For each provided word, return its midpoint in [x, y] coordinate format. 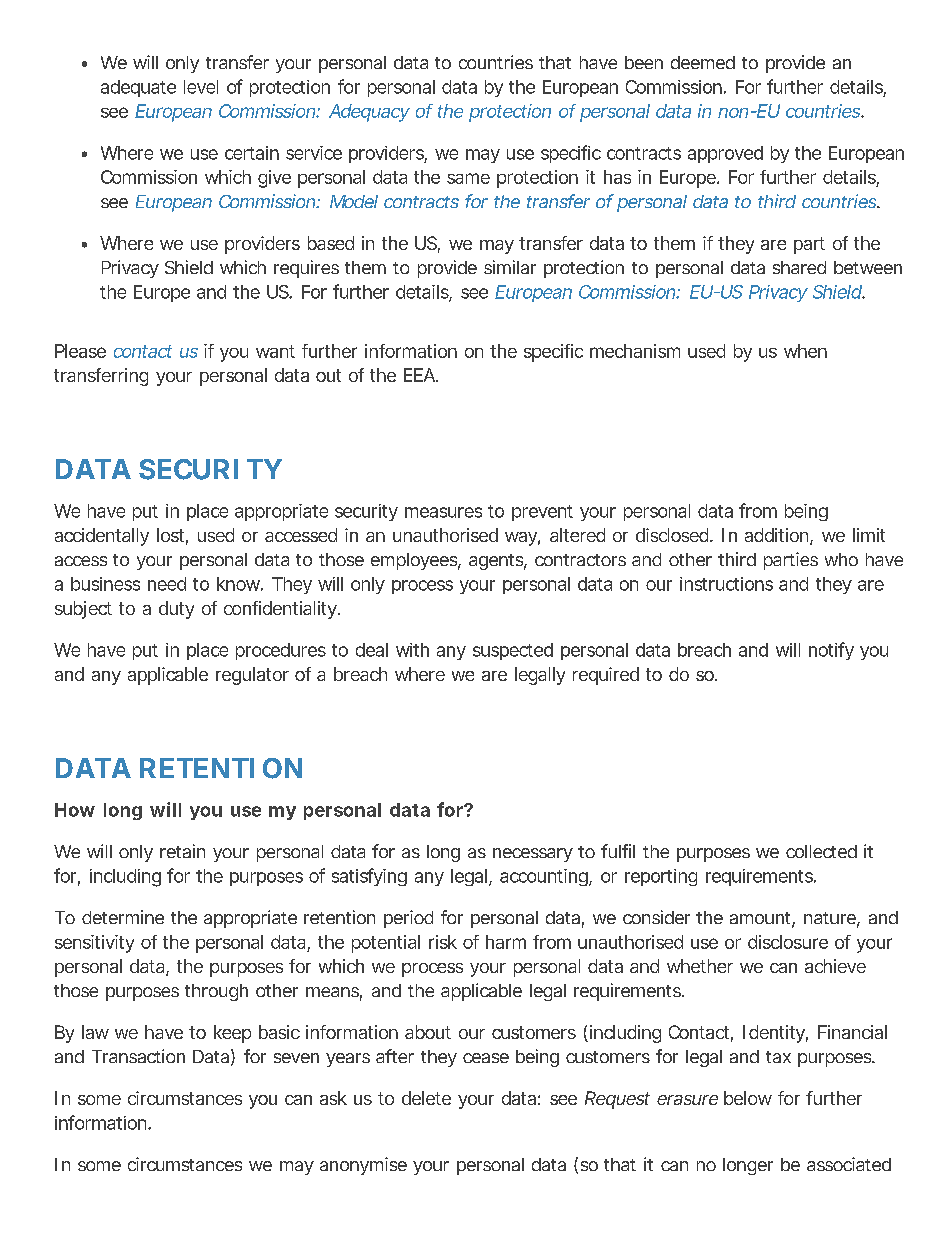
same [468, 178]
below [748, 1098]
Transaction [138, 1056]
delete [426, 1098]
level [201, 87]
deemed [703, 62]
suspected [513, 651]
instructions [726, 584]
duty [176, 610]
